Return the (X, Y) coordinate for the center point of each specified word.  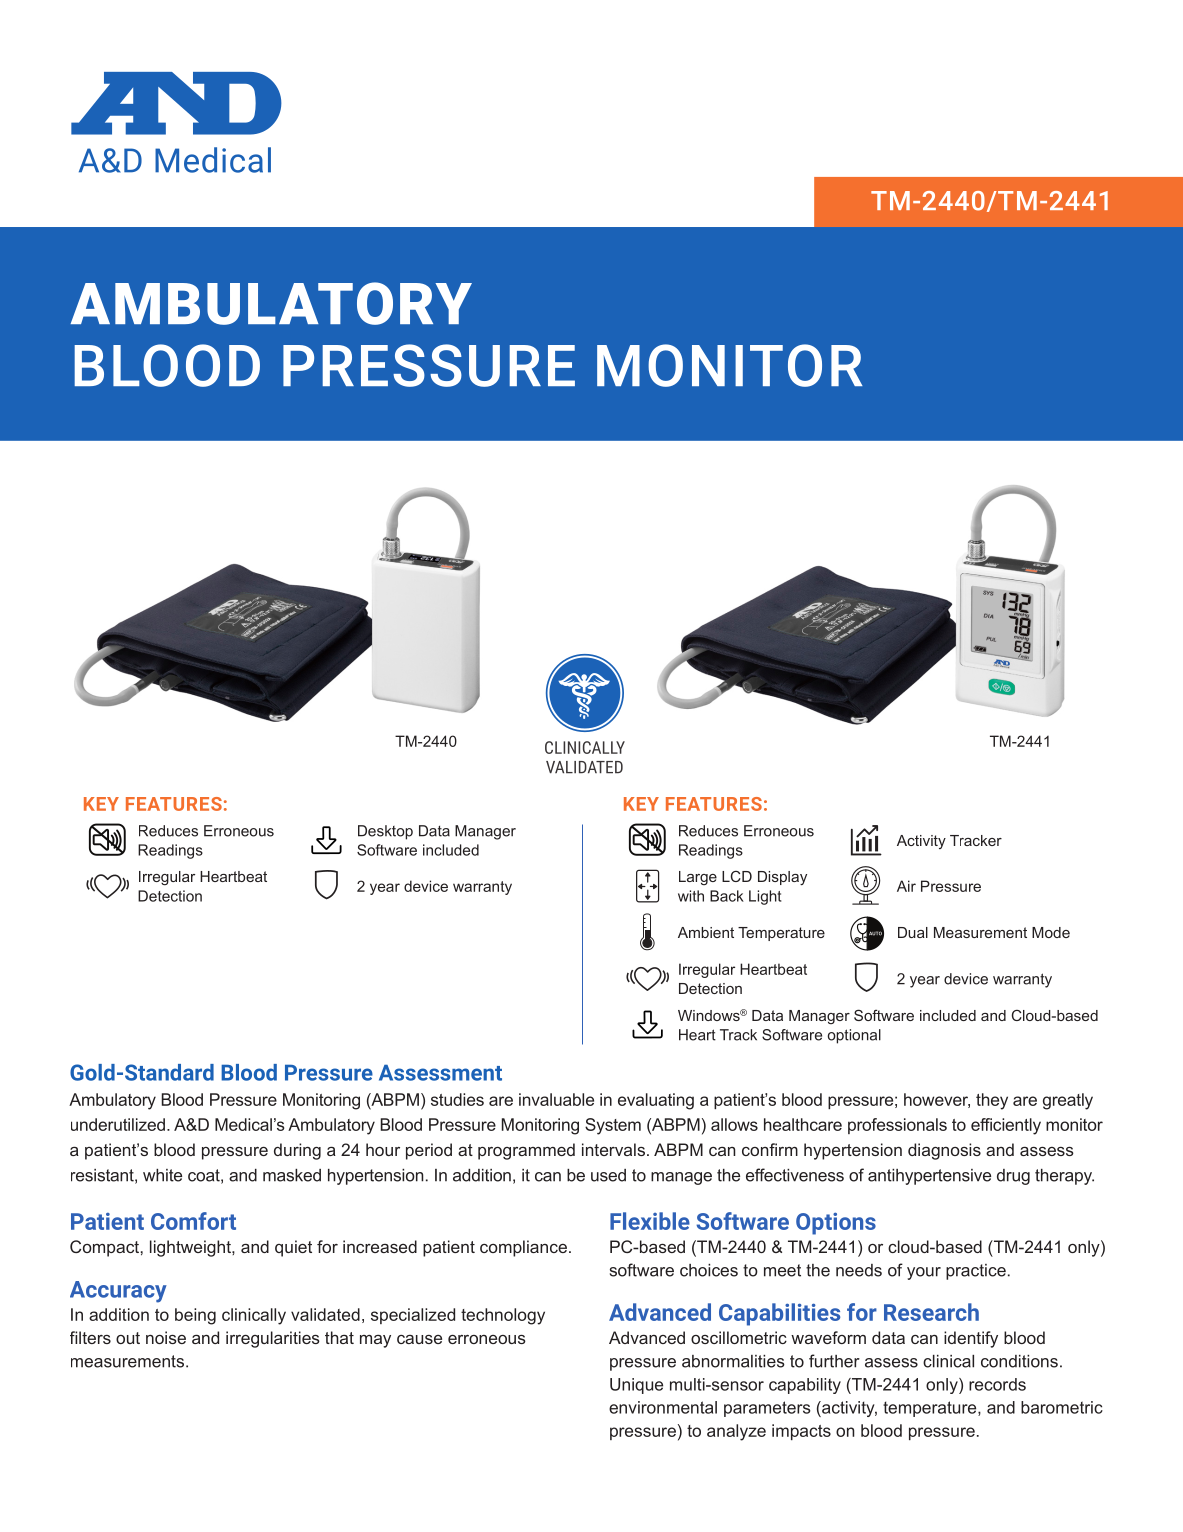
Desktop (385, 832)
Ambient (706, 932)
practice (976, 1272)
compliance (523, 1248)
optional (854, 1036)
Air (906, 886)
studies (457, 1099)
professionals (897, 1126)
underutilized (118, 1124)
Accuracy (118, 1292)
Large (698, 878)
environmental (663, 1407)
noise (166, 1337)
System (613, 1126)
